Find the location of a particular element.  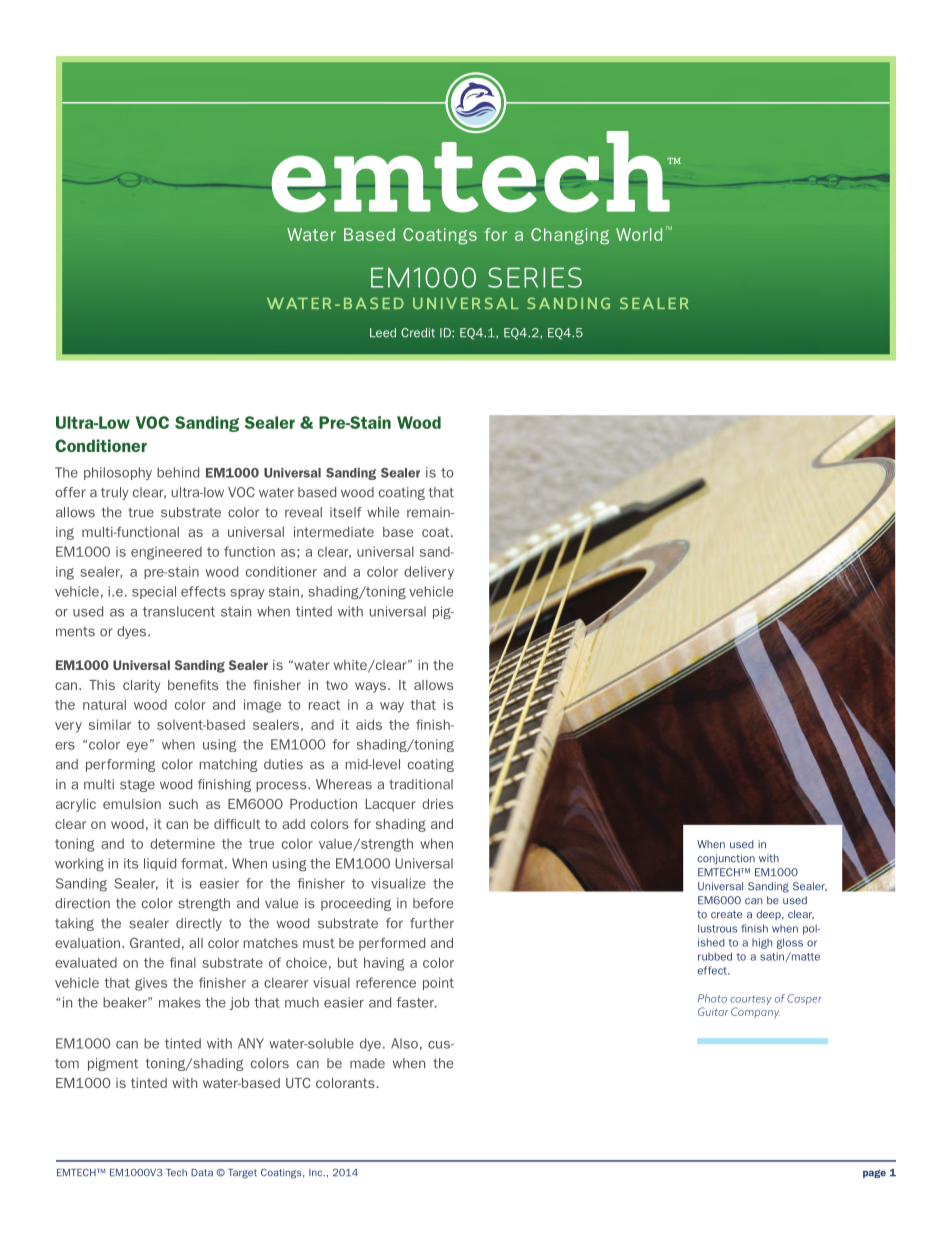

special is located at coordinates (154, 592).
